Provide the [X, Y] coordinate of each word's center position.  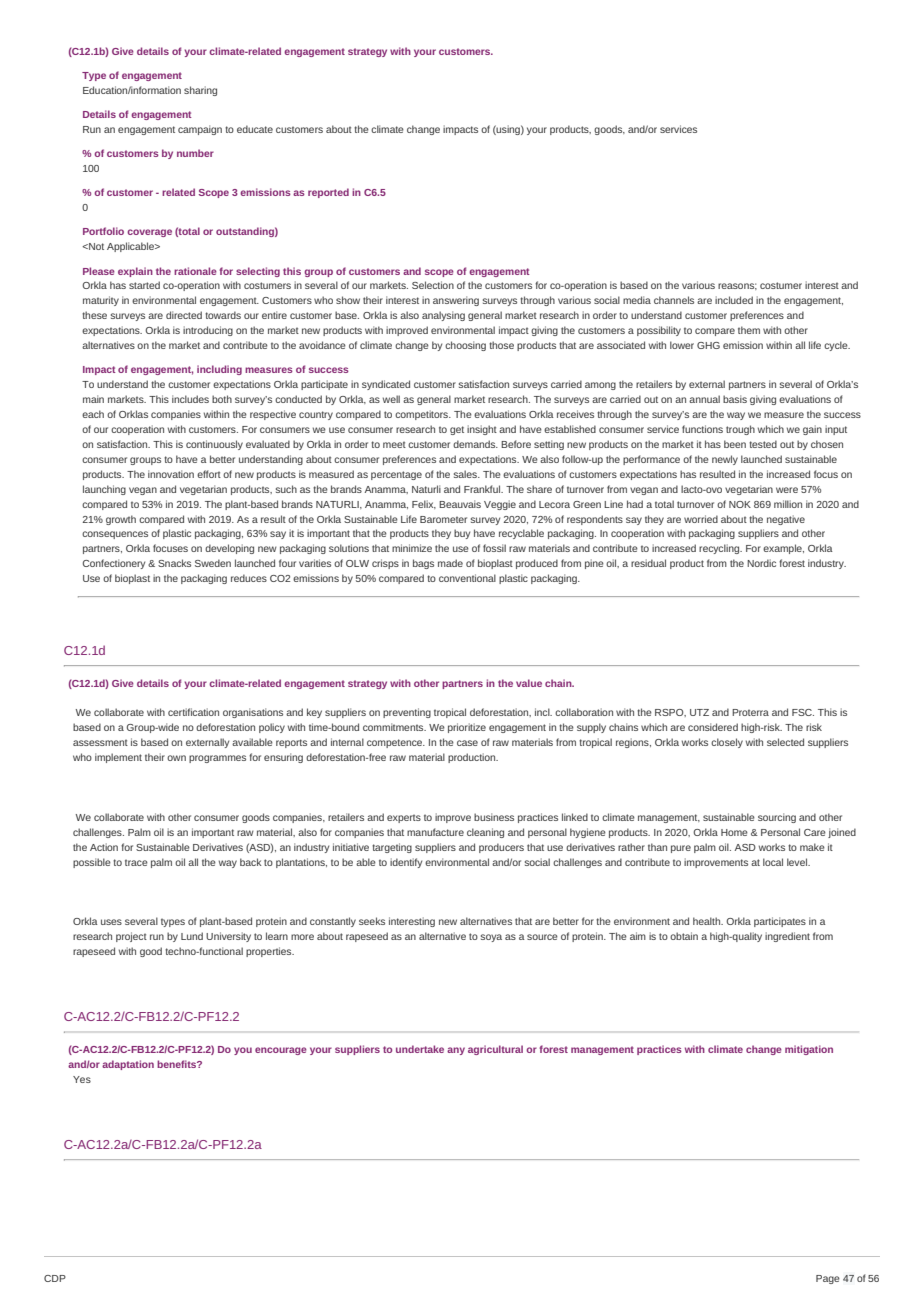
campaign [200, 130]
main [93, 399]
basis [735, 399]
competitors [422, 415]
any [456, 1051]
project [131, 937]
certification [193, 712]
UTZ [699, 712]
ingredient [787, 937]
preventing [407, 713]
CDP [55, 1278]
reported [328, 193]
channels [674, 300]
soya [491, 938]
